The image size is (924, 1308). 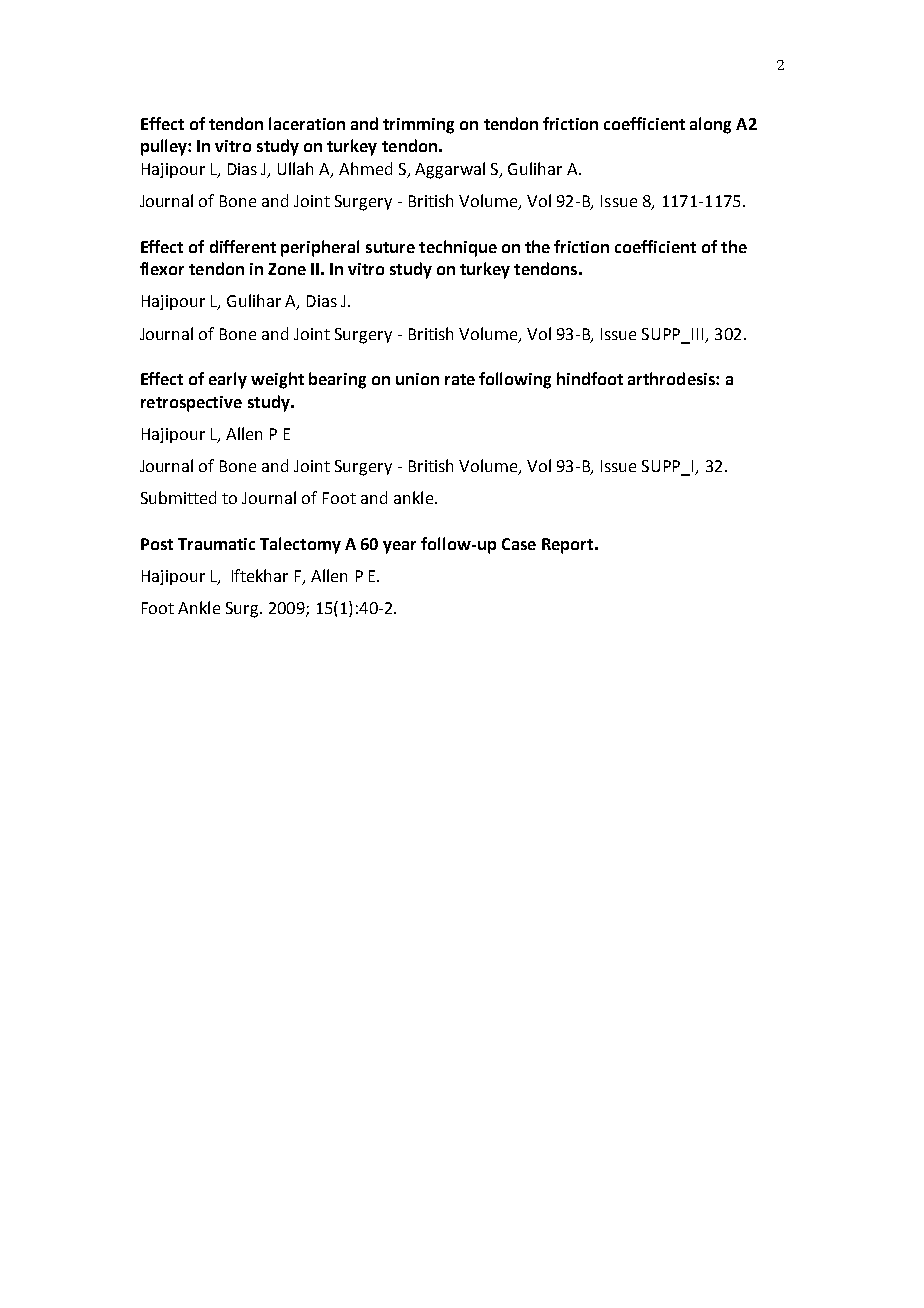 What do you see at coordinates (216, 544) in the page?
I see `Traumatic` at bounding box center [216, 544].
